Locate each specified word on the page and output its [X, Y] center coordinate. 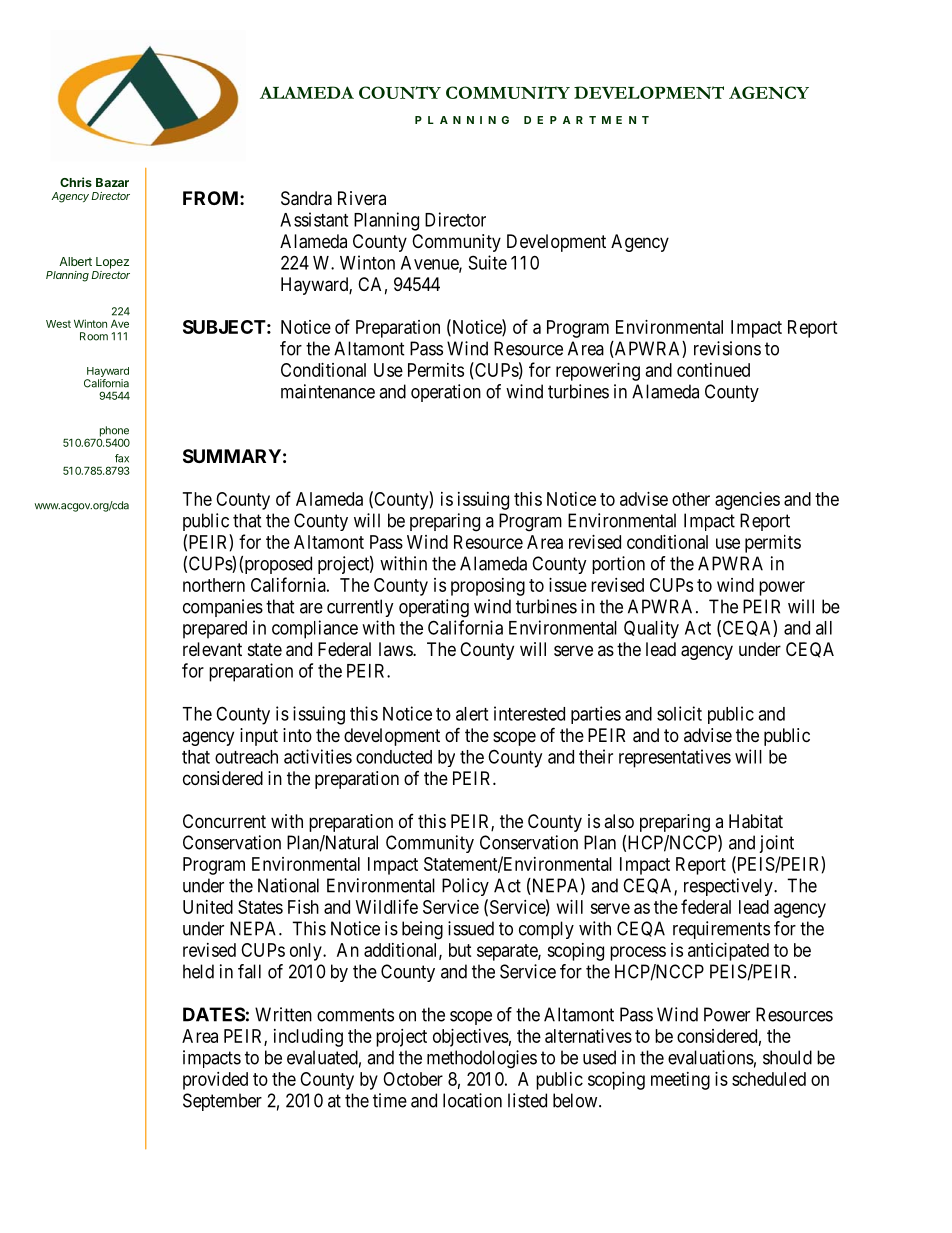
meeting [680, 1081]
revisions [727, 348]
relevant [212, 649]
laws [396, 649]
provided [215, 1081]
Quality [651, 629]
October [413, 1079]
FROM [212, 198]
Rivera [362, 198]
